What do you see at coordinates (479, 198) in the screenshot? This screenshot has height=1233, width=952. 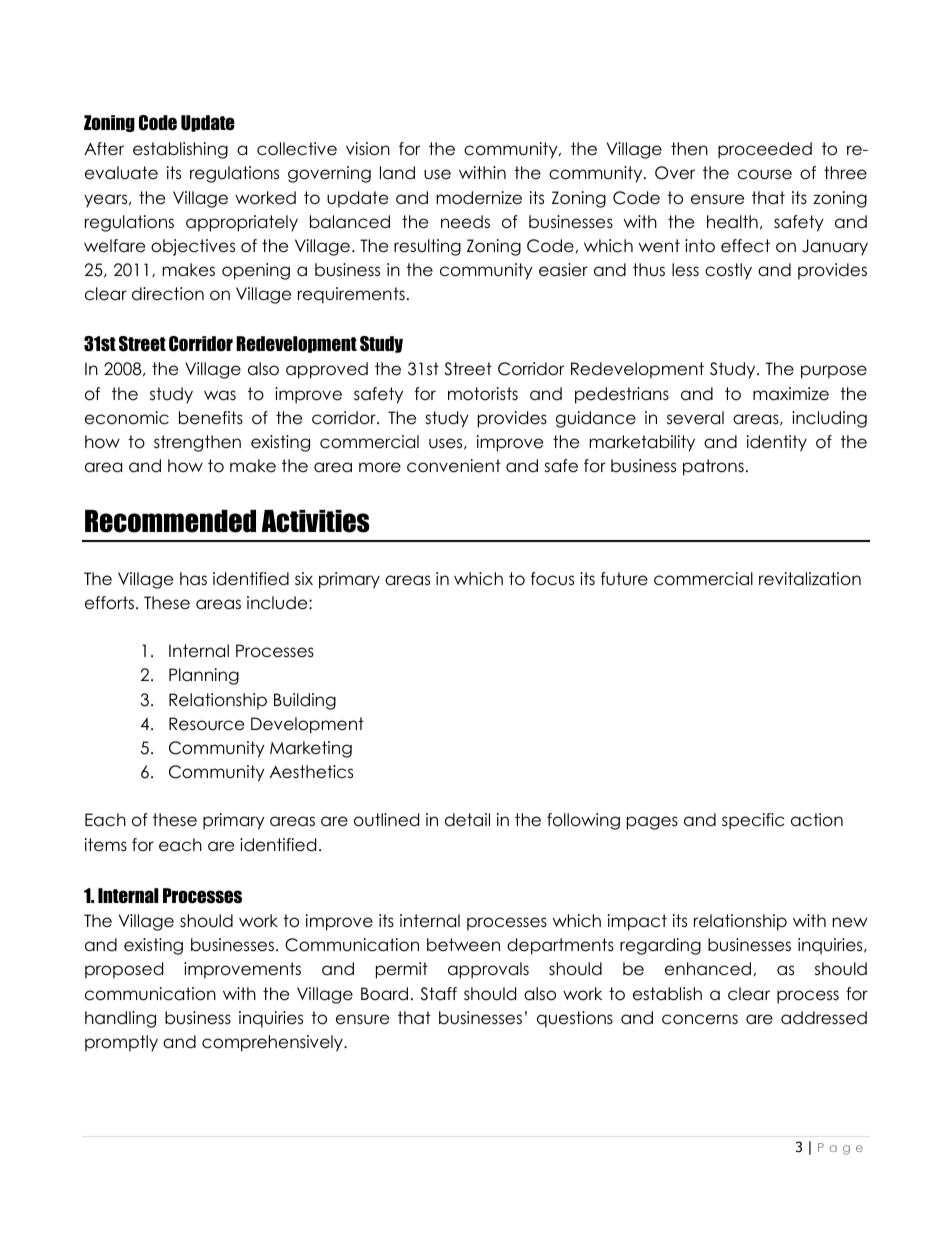 I see `modernize` at bounding box center [479, 198].
